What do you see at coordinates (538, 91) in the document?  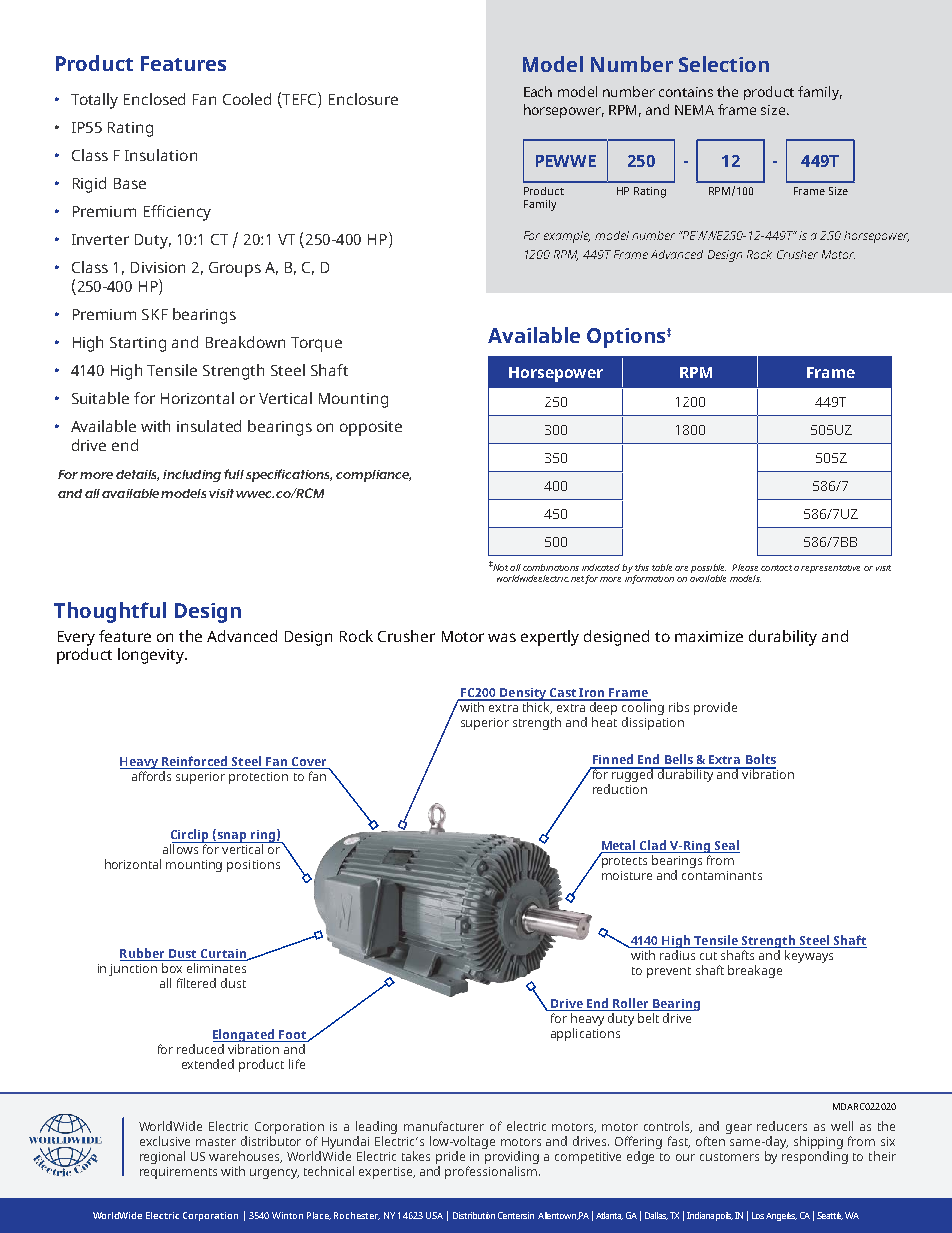 I see `Each` at bounding box center [538, 91].
